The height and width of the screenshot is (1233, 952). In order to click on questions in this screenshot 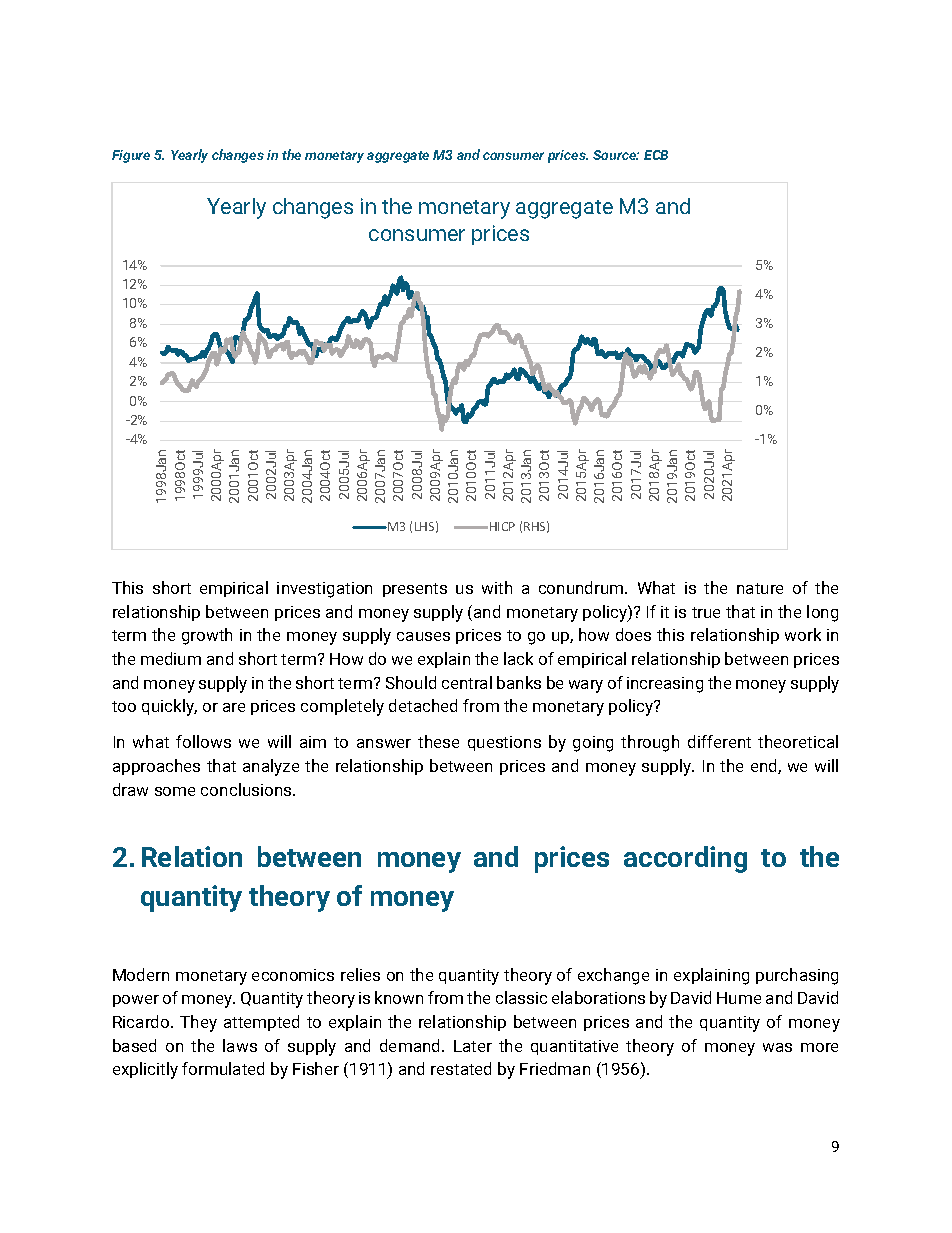, I will do `click(504, 743)`.
